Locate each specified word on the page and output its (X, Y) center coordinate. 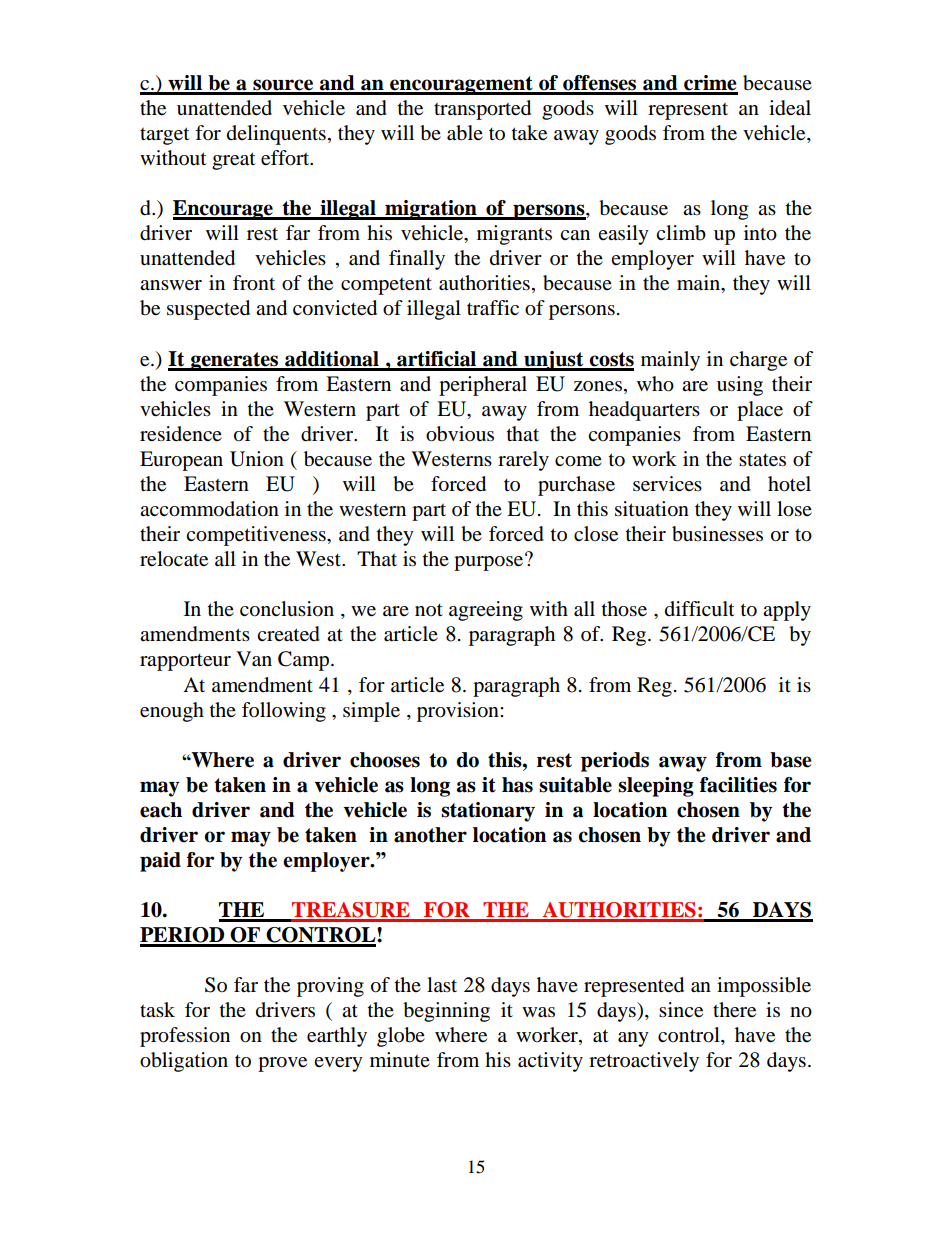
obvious (460, 434)
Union (257, 459)
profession (185, 1037)
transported (482, 110)
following (284, 712)
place (760, 411)
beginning (446, 1012)
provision (459, 712)
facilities (738, 785)
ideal (790, 108)
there (734, 1010)
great (233, 161)
